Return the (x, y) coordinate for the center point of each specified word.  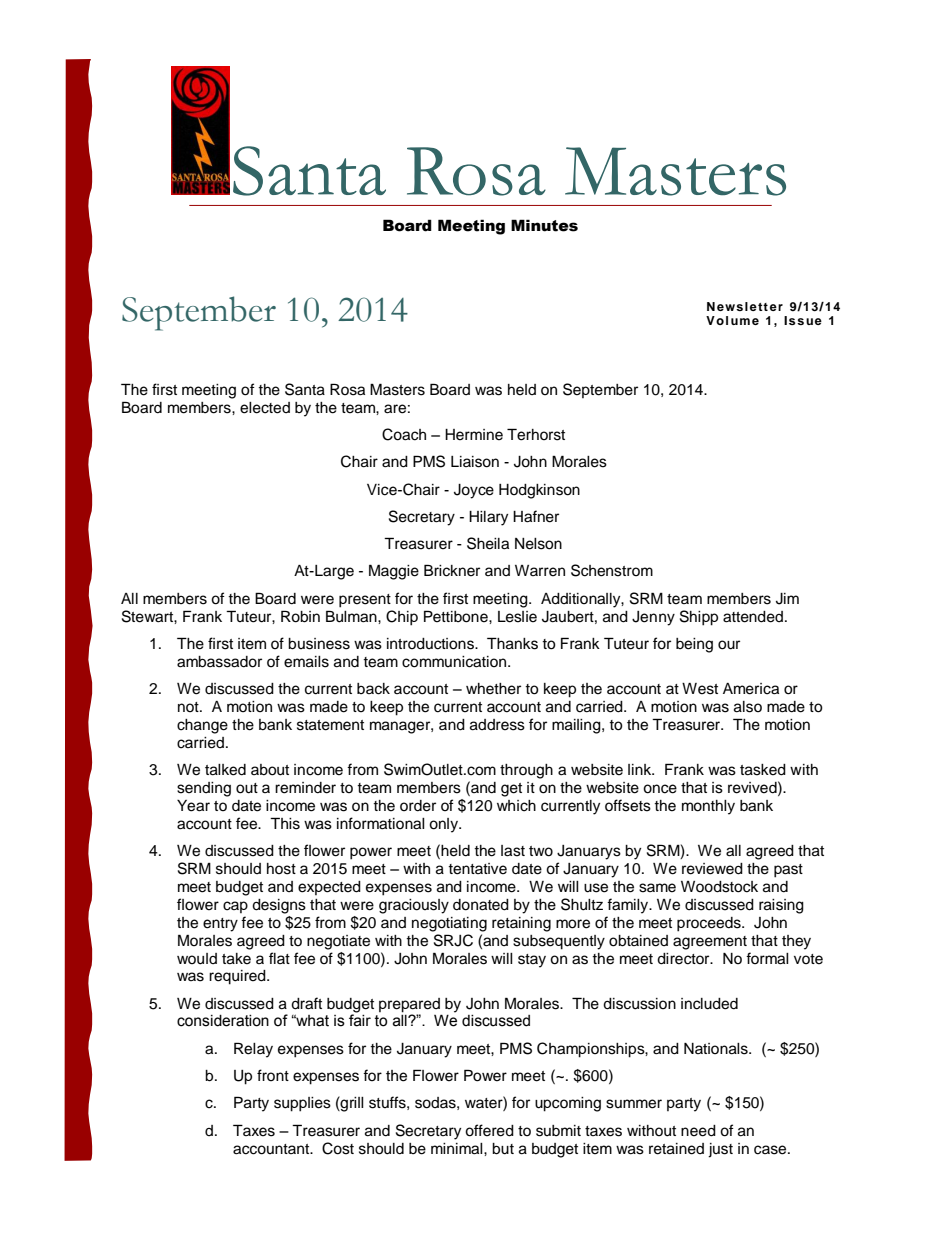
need (698, 1131)
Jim (787, 599)
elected (265, 408)
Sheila (488, 543)
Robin (300, 616)
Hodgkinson (539, 491)
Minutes (544, 225)
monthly (708, 807)
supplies (302, 1104)
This (285, 823)
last (513, 851)
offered (489, 1130)
